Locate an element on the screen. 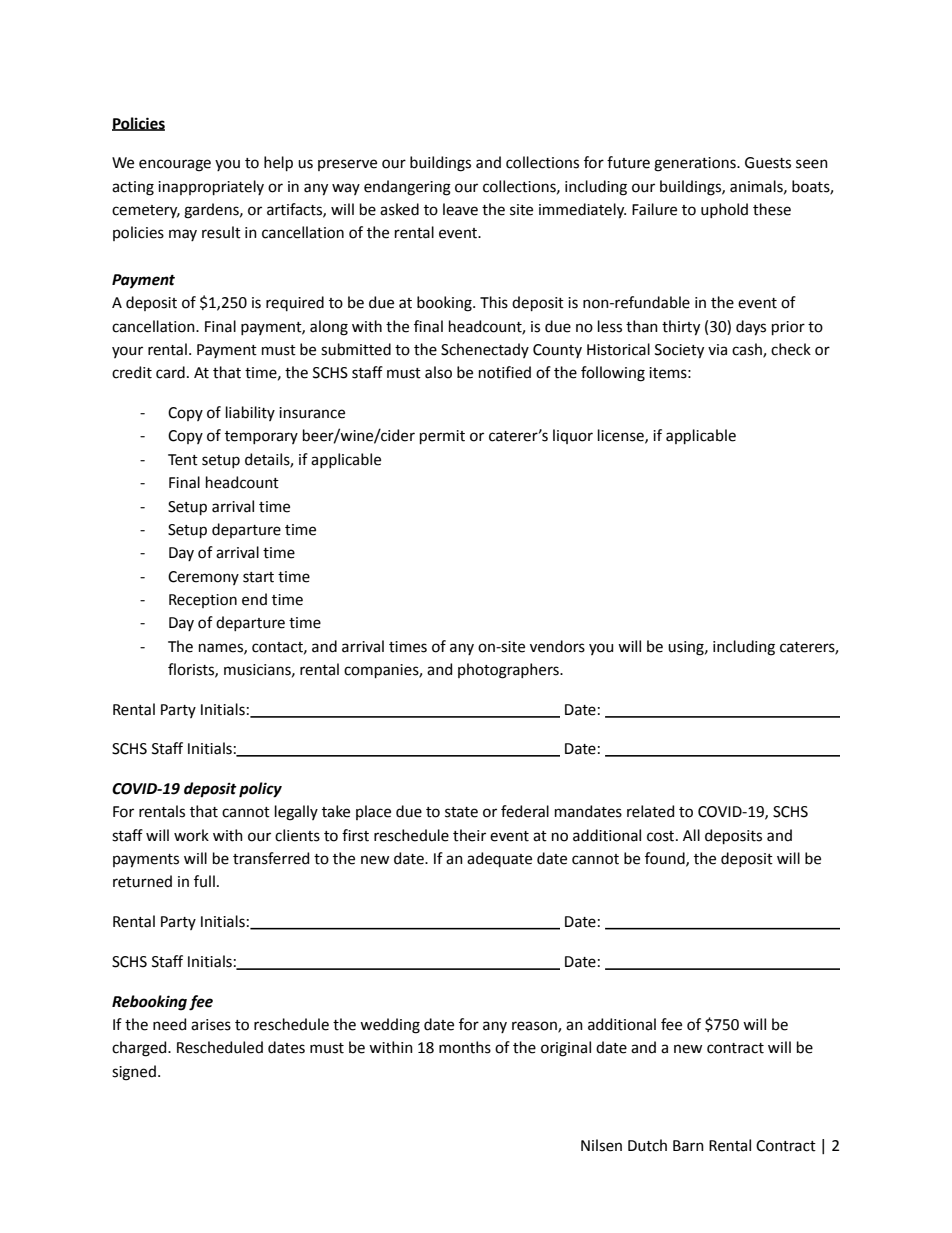 The height and width of the screenshot is (1233, 952). adequate is located at coordinates (499, 859).
